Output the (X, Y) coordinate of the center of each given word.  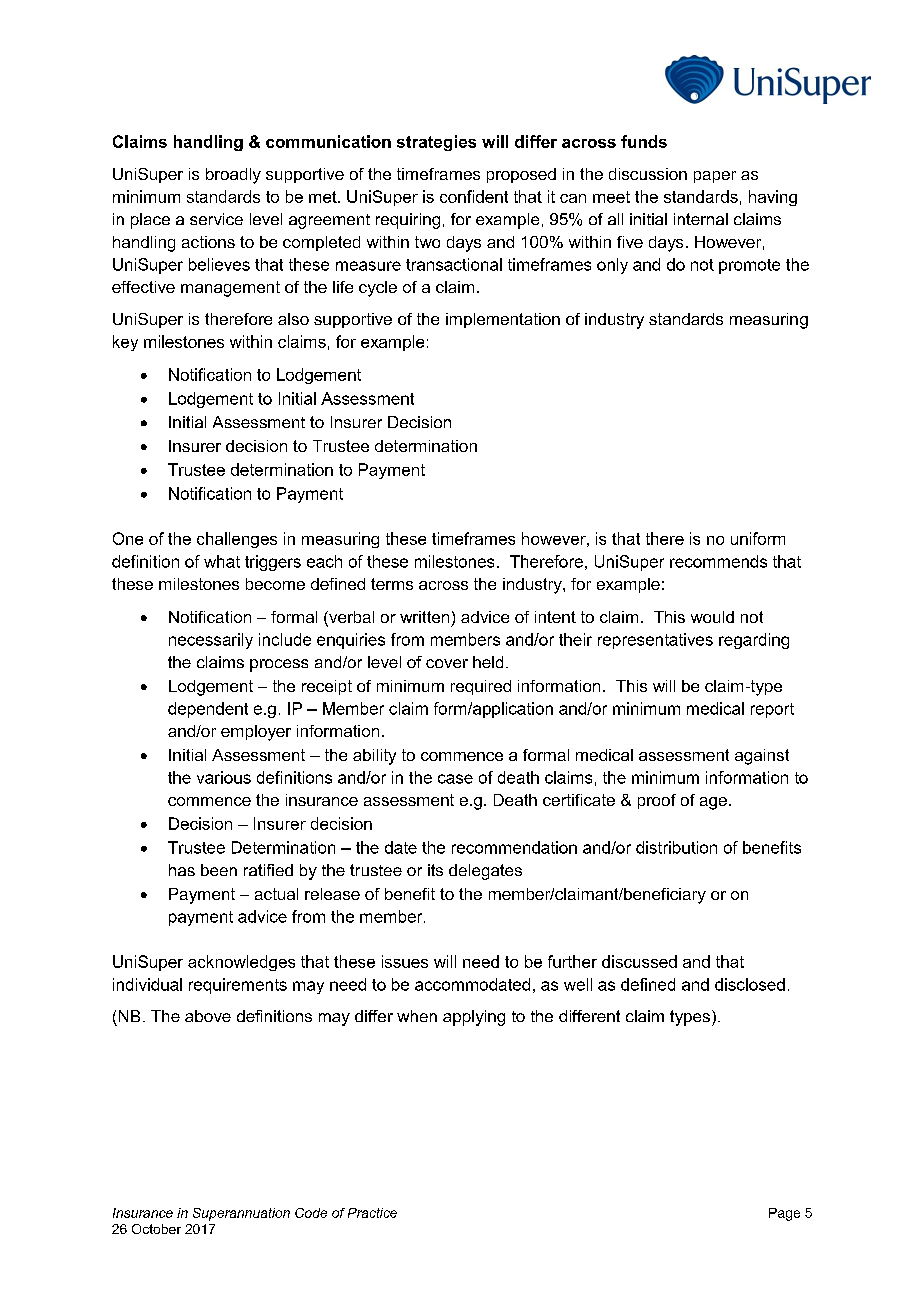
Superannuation (241, 1214)
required (481, 687)
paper (715, 177)
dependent (208, 710)
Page (784, 1214)
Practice (372, 1213)
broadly (233, 176)
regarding (754, 641)
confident (474, 196)
